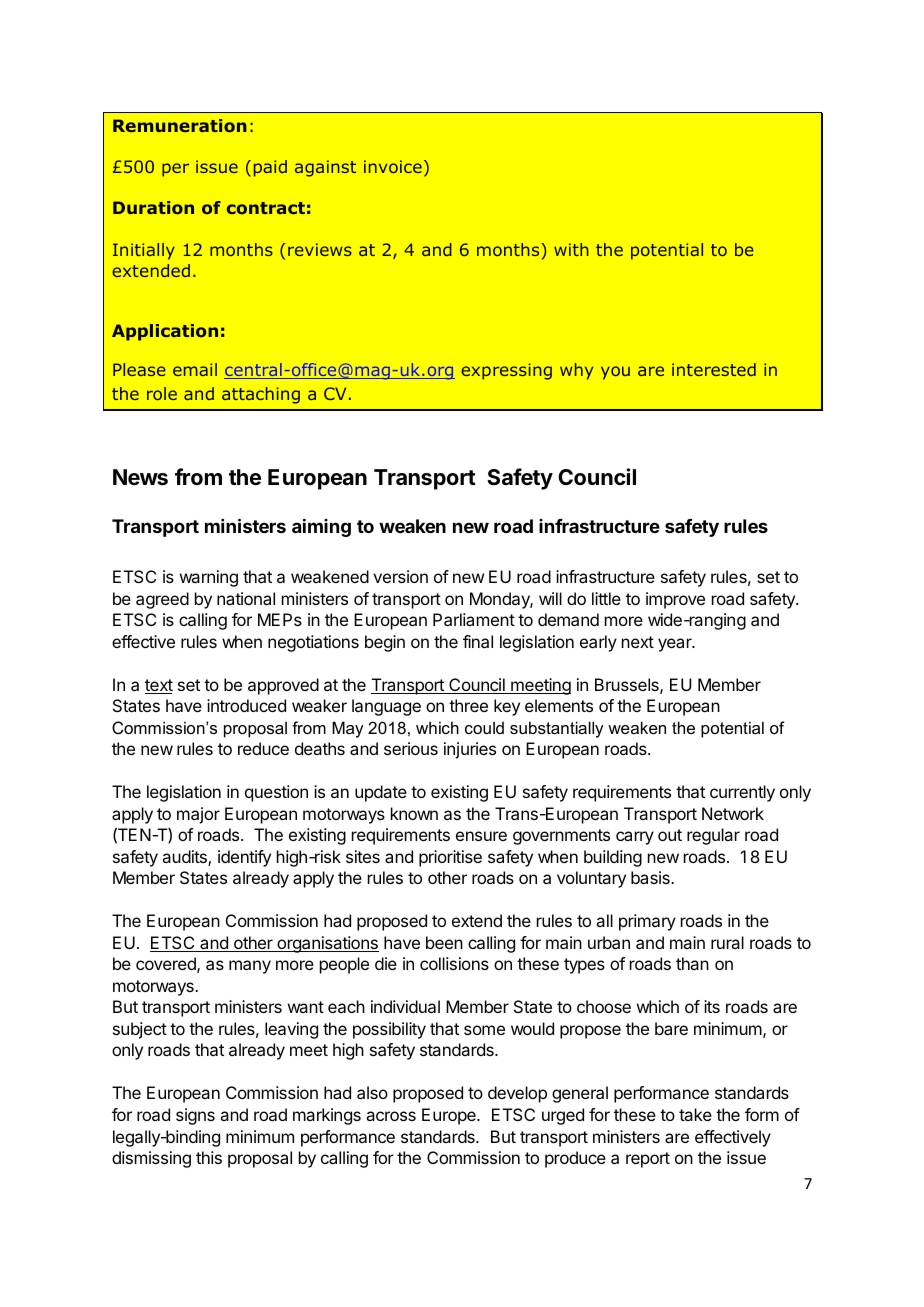 Image resolution: width=924 pixels, height=1307 pixels. What do you see at coordinates (676, 645) in the page?
I see `year` at bounding box center [676, 645].
